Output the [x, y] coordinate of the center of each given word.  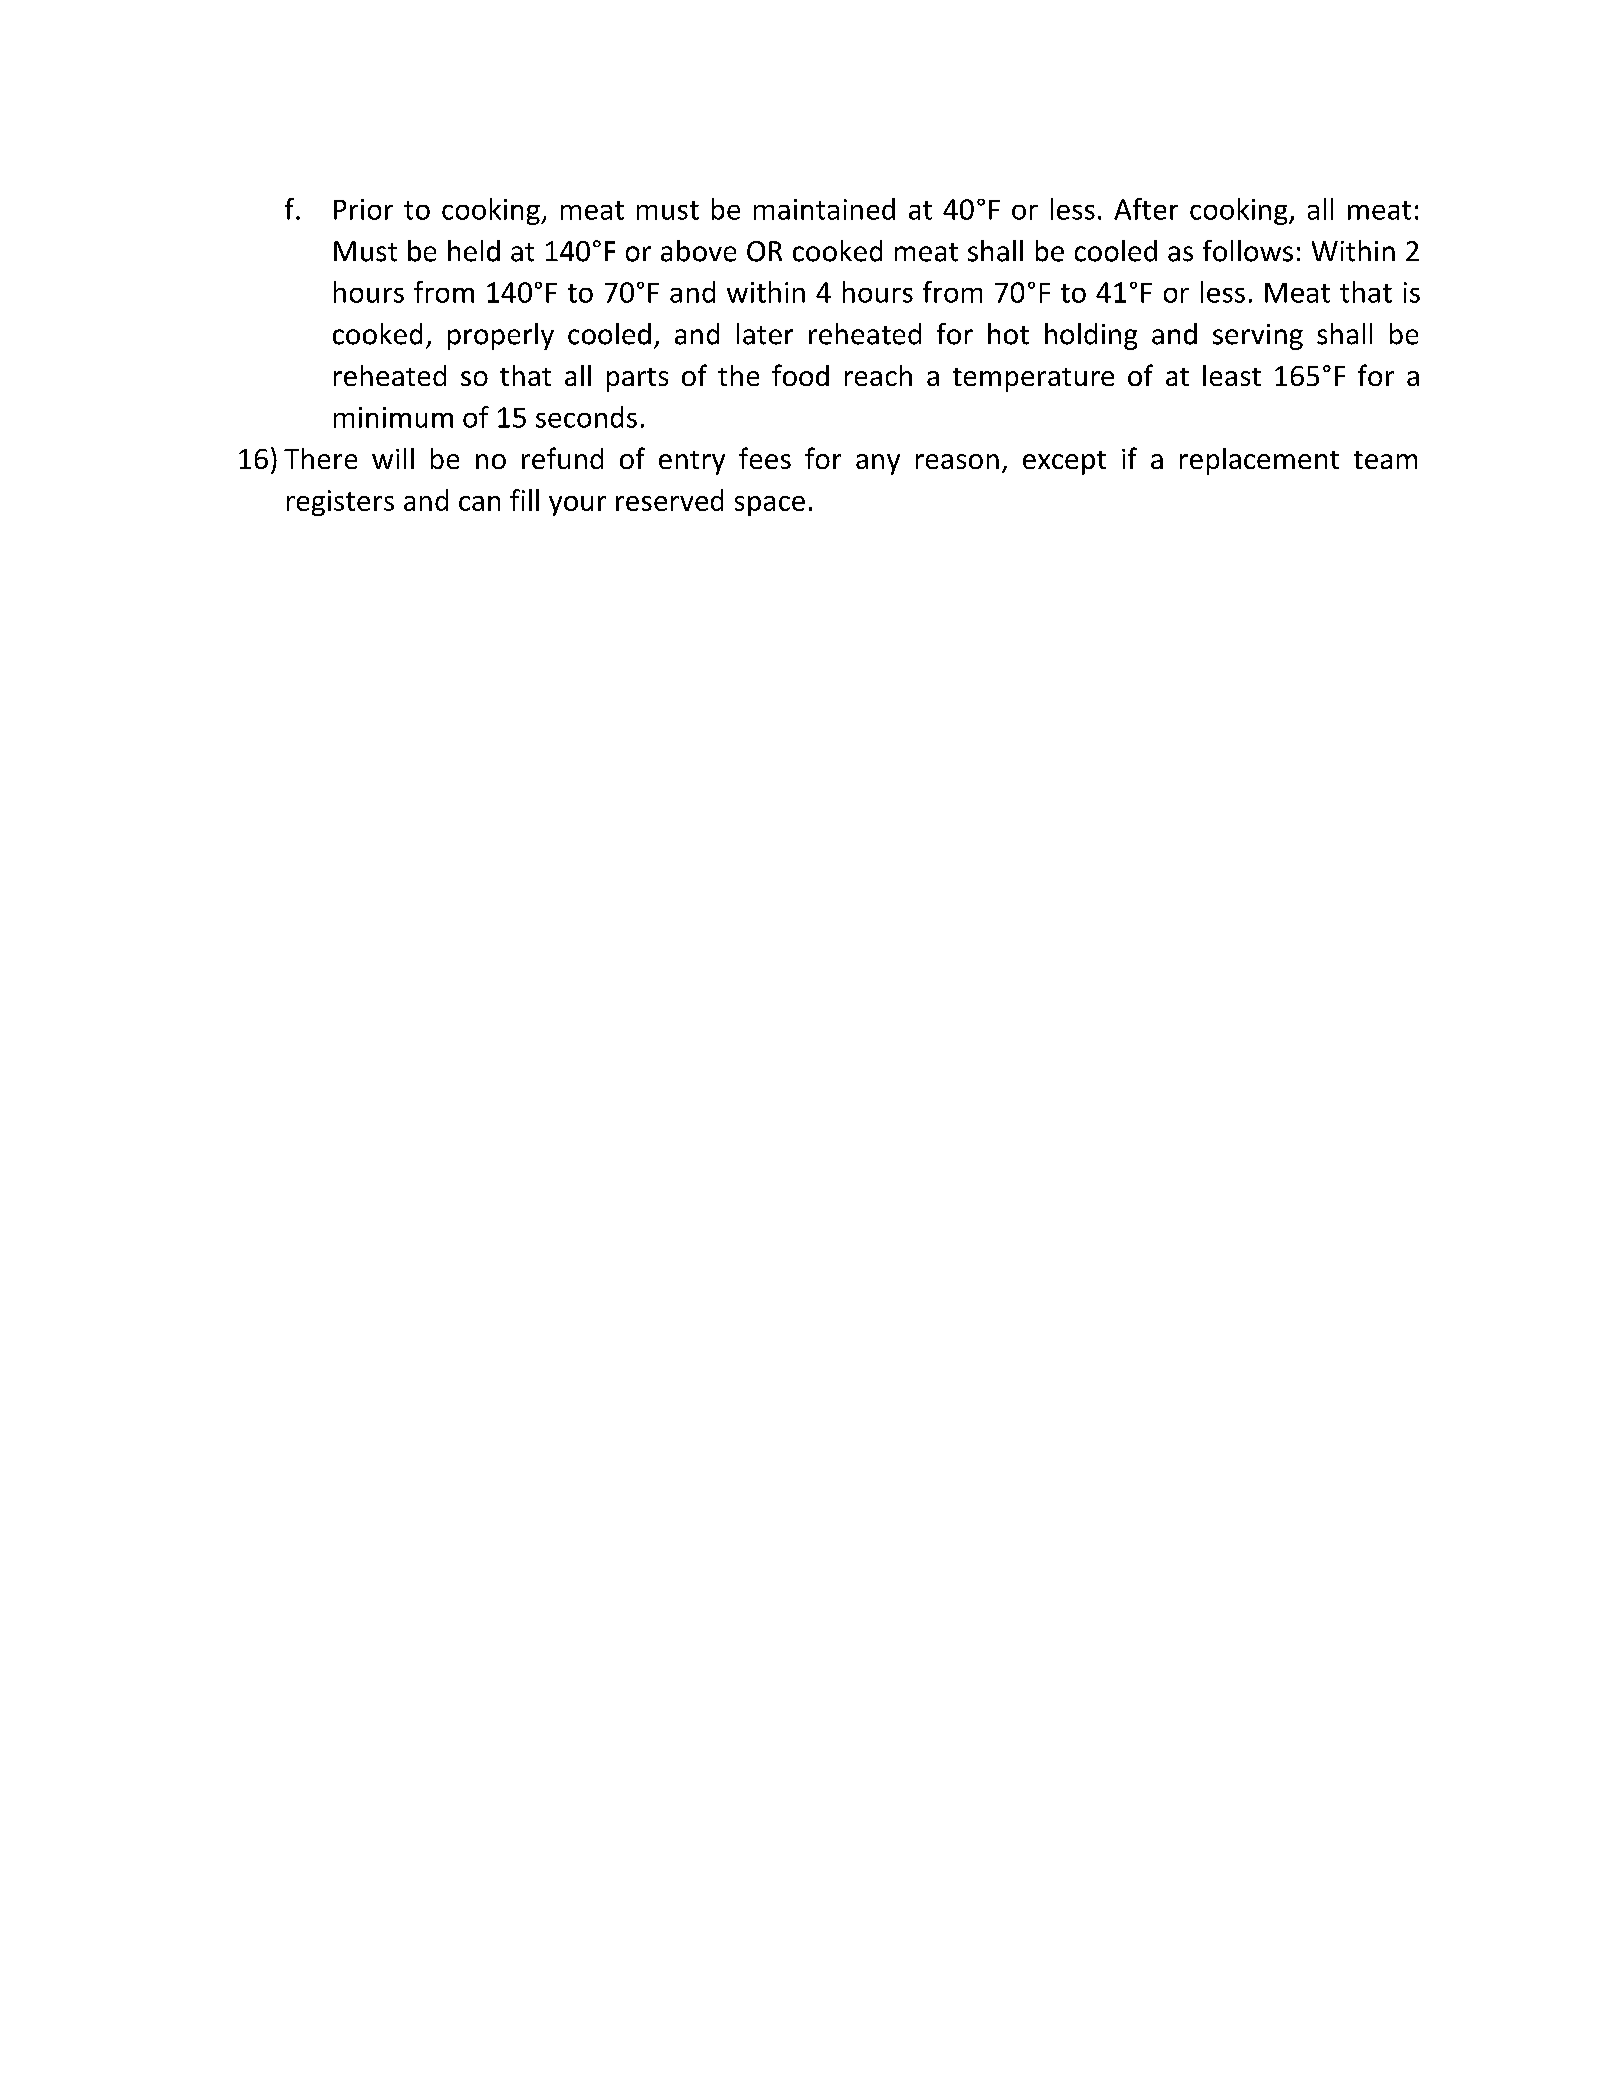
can [479, 503]
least [1232, 375]
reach [878, 375]
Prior [363, 209]
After [1146, 209]
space [770, 506]
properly [501, 336]
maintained [824, 209]
